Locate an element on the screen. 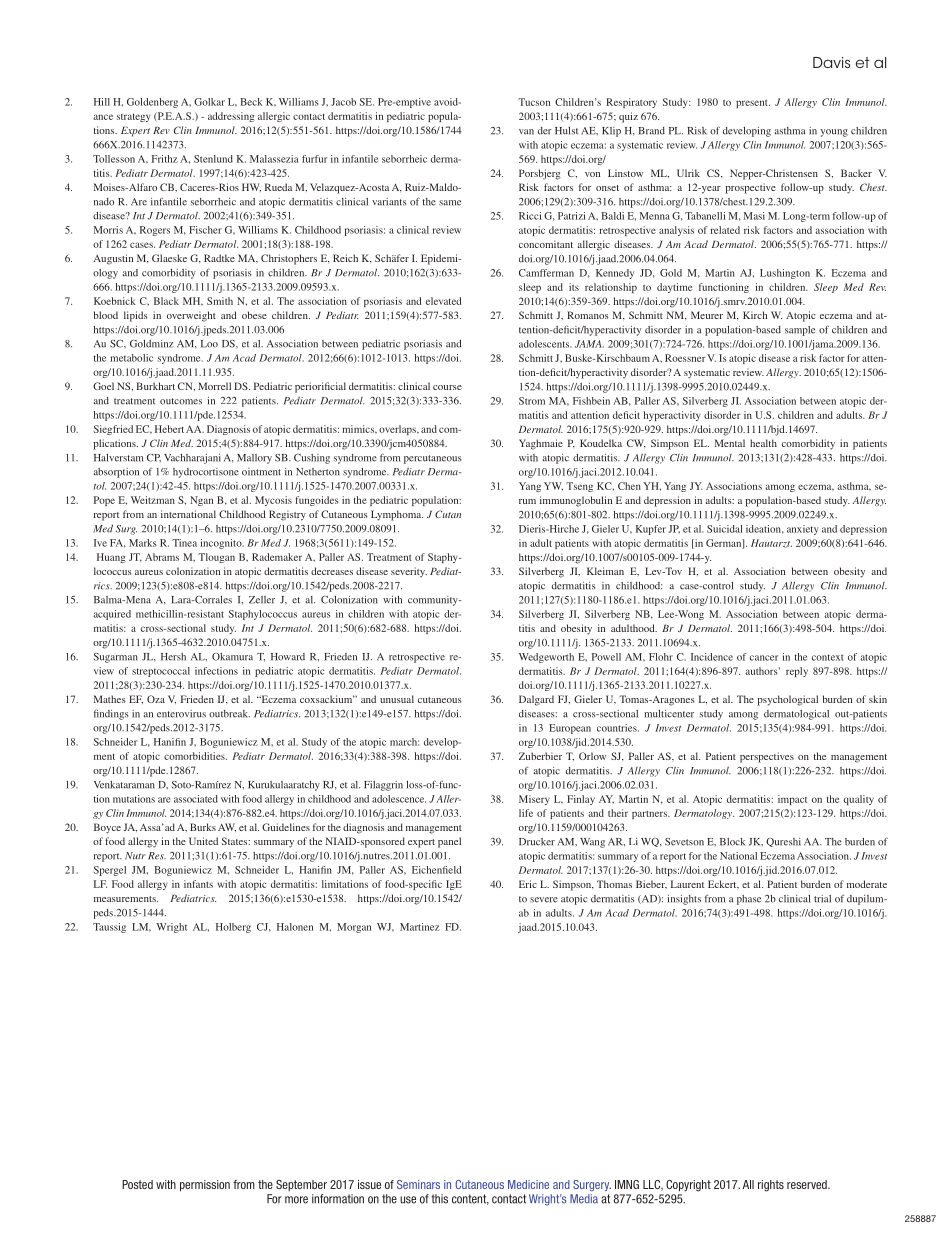  rights is located at coordinates (771, 1186).
